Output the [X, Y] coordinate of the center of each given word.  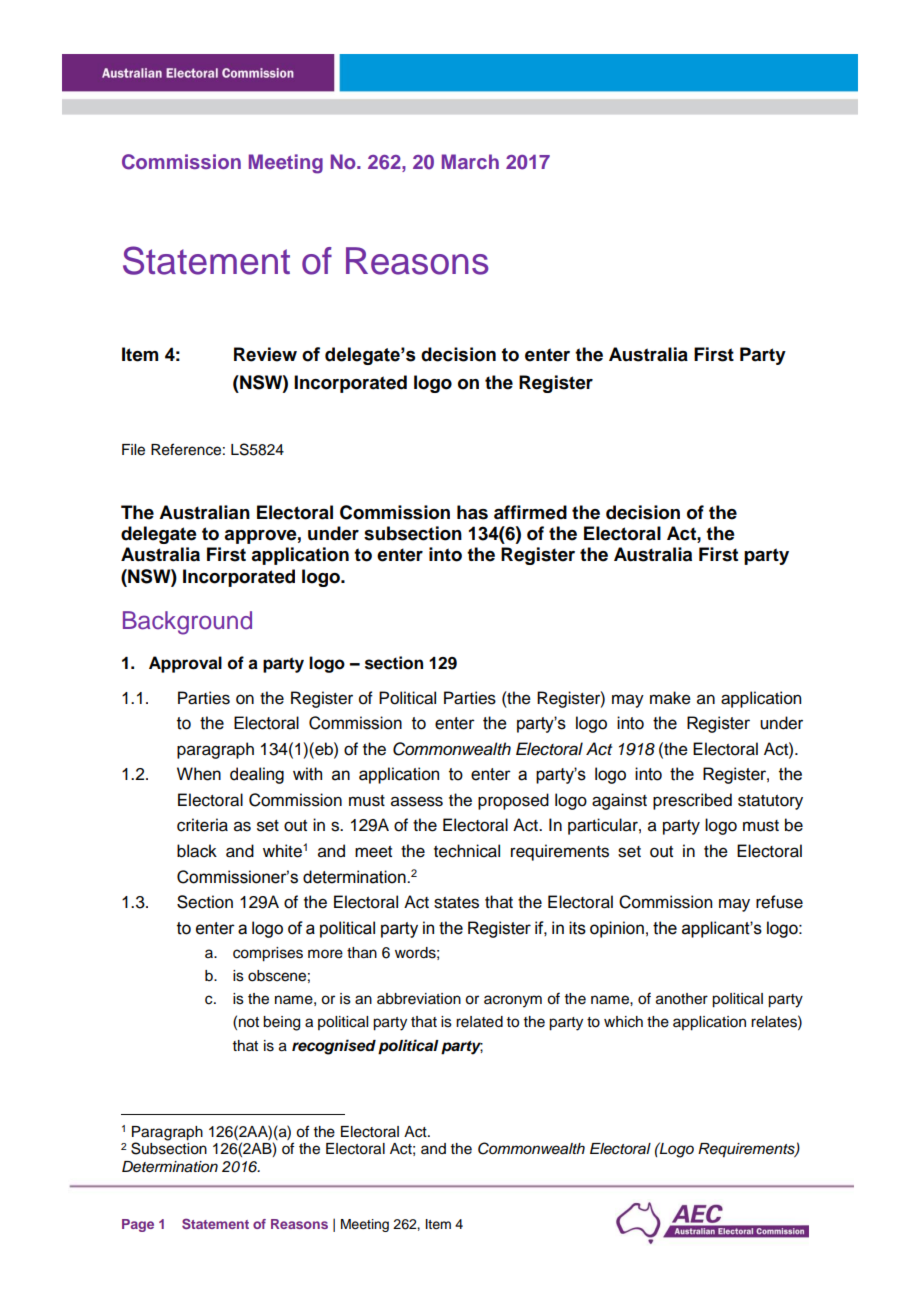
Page [138, 1225]
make [670, 698]
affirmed [530, 512]
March [470, 161]
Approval [185, 664]
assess [417, 801]
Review [265, 354]
